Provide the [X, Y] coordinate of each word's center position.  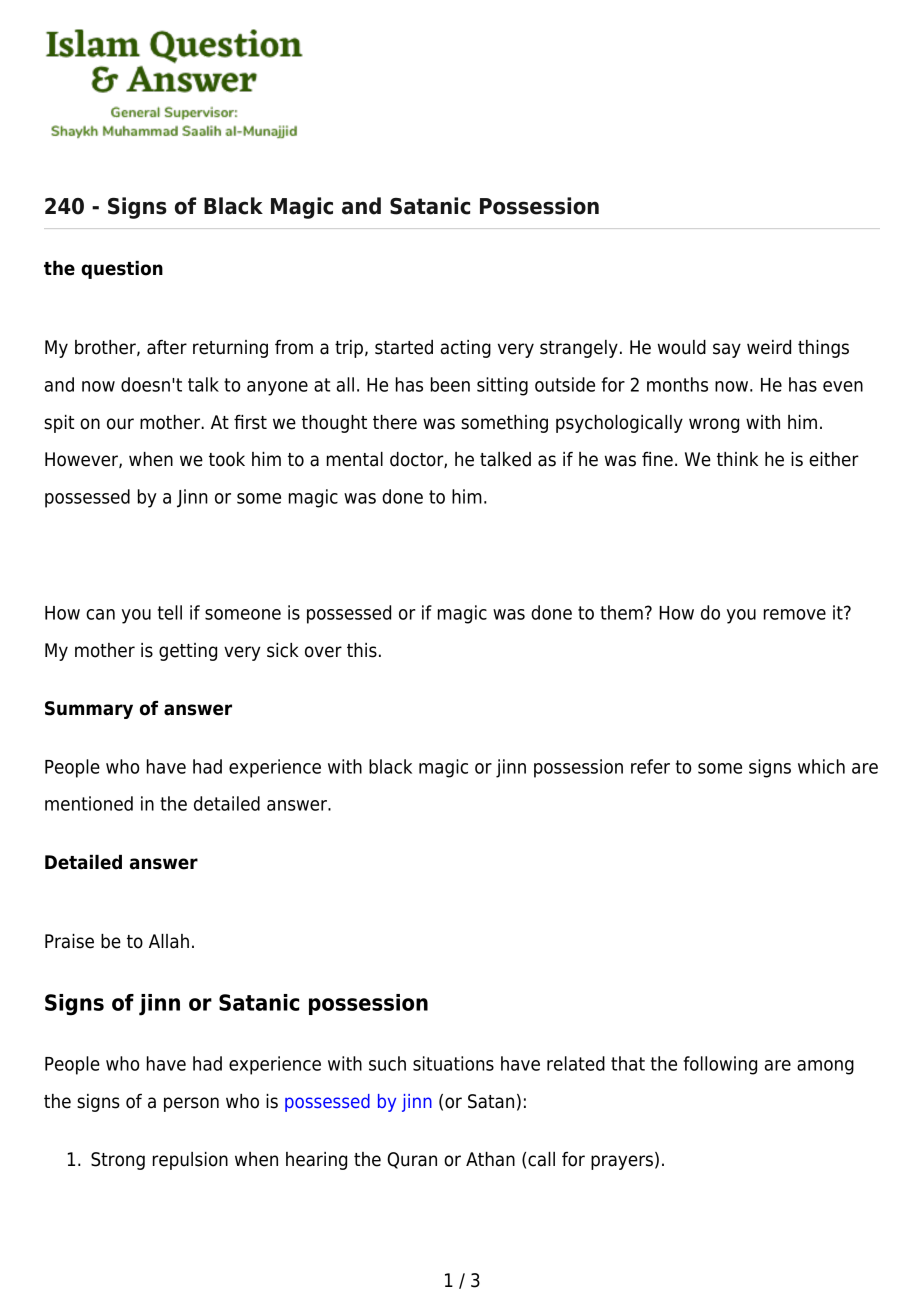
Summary [89, 710]
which [821, 766]
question [122, 270]
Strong [118, 1161]
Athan [490, 1159]
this [362, 650]
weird [769, 347]
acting [466, 349]
